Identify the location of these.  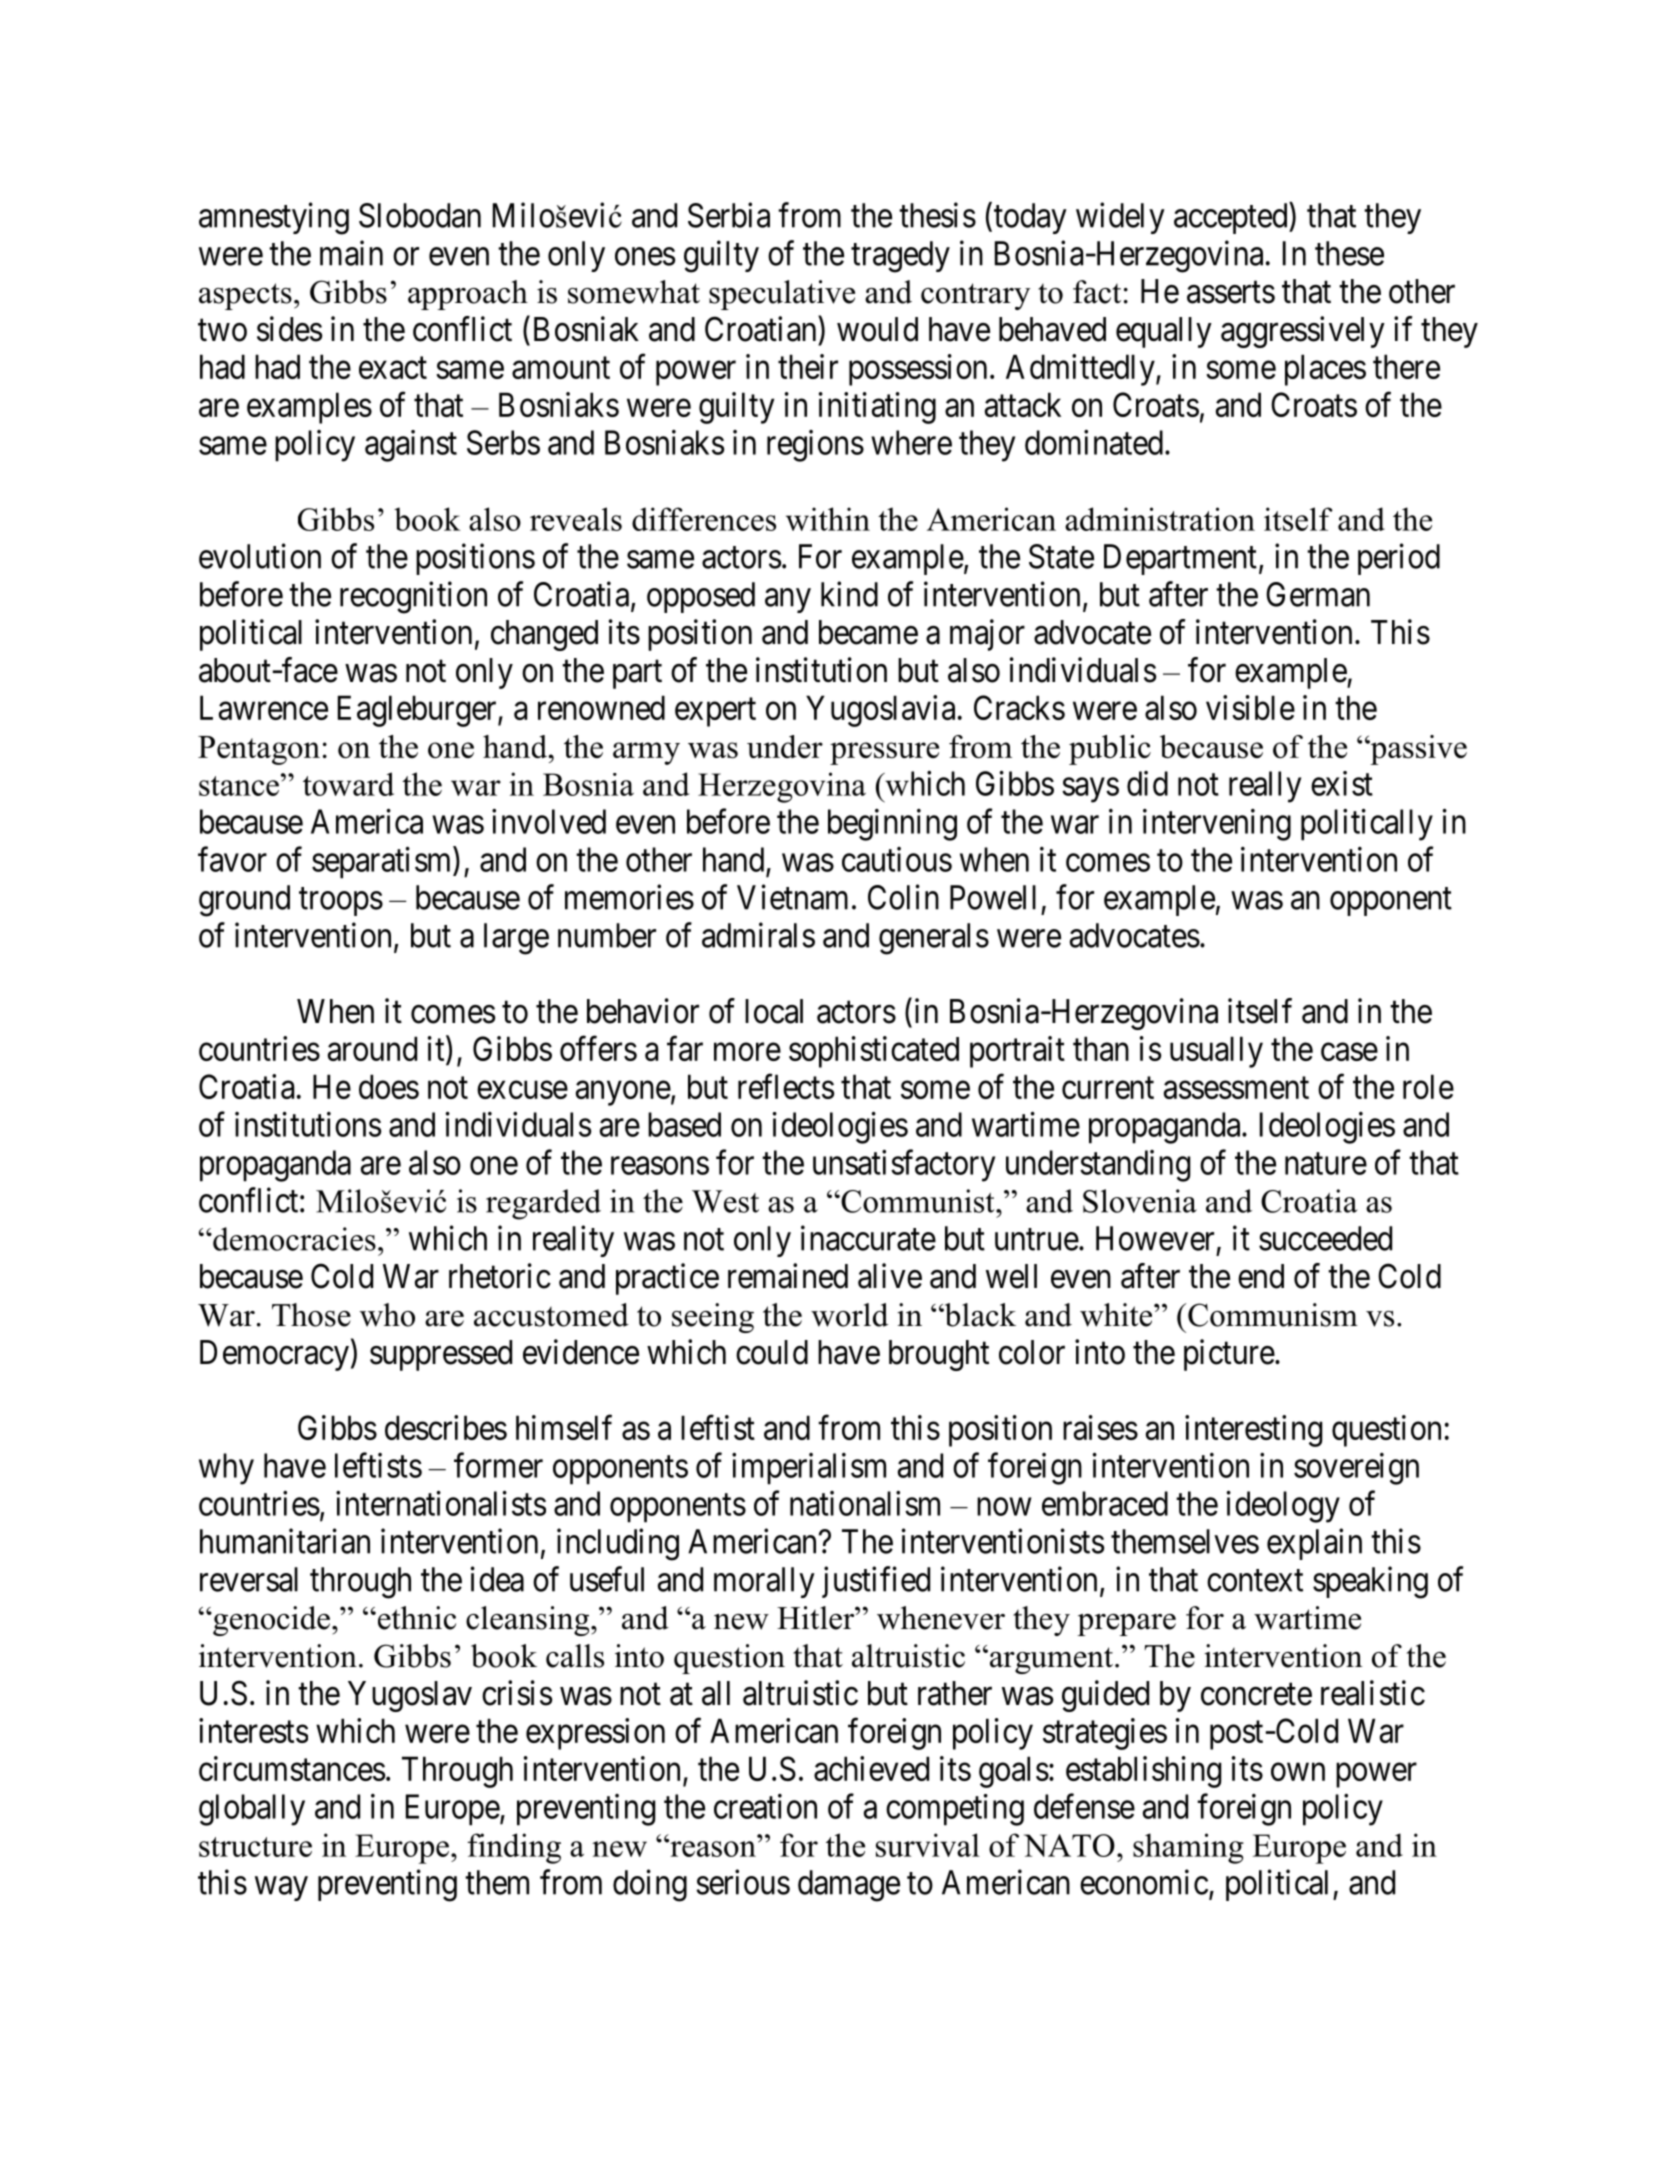
(1349, 253).
